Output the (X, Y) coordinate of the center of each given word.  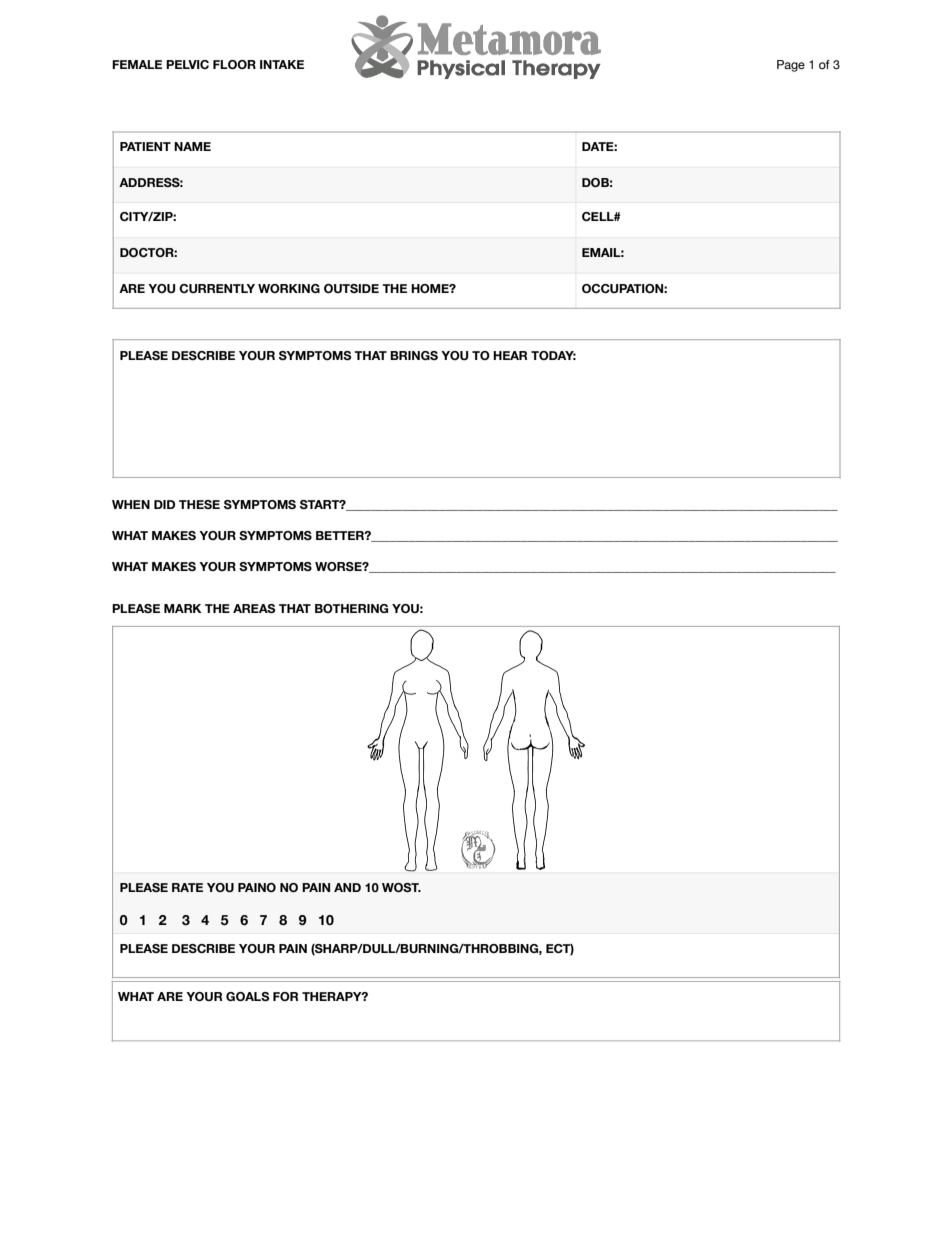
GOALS (248, 996)
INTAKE (282, 64)
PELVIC (187, 64)
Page (791, 66)
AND (347, 887)
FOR (285, 996)
